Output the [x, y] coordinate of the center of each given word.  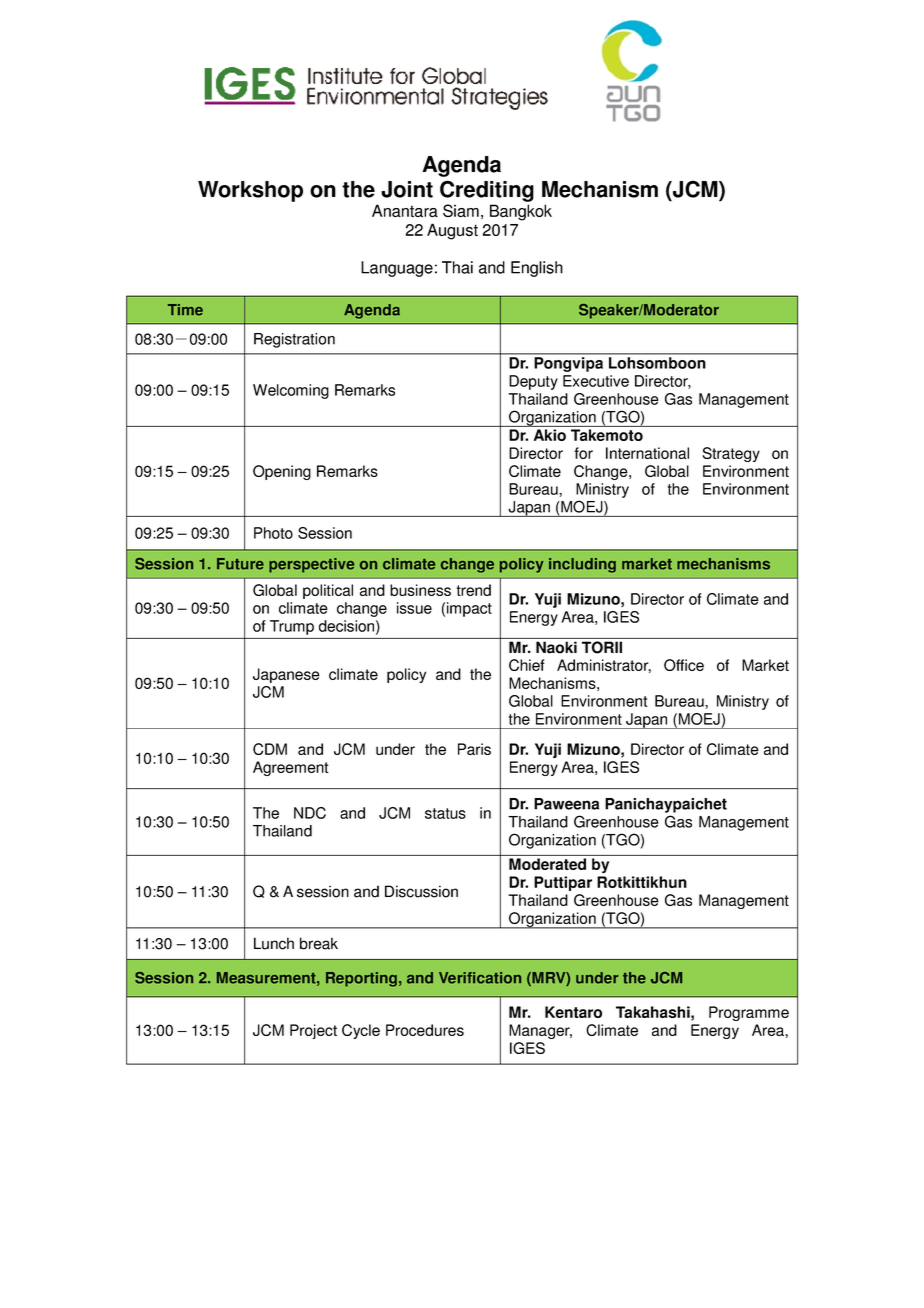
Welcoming [291, 391]
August [452, 231]
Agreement [291, 768]
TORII [602, 647]
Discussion [421, 891]
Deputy [533, 382]
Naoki [556, 647]
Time [185, 310]
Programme [749, 1013]
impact [469, 609]
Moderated [547, 864]
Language [397, 269]
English [537, 269]
